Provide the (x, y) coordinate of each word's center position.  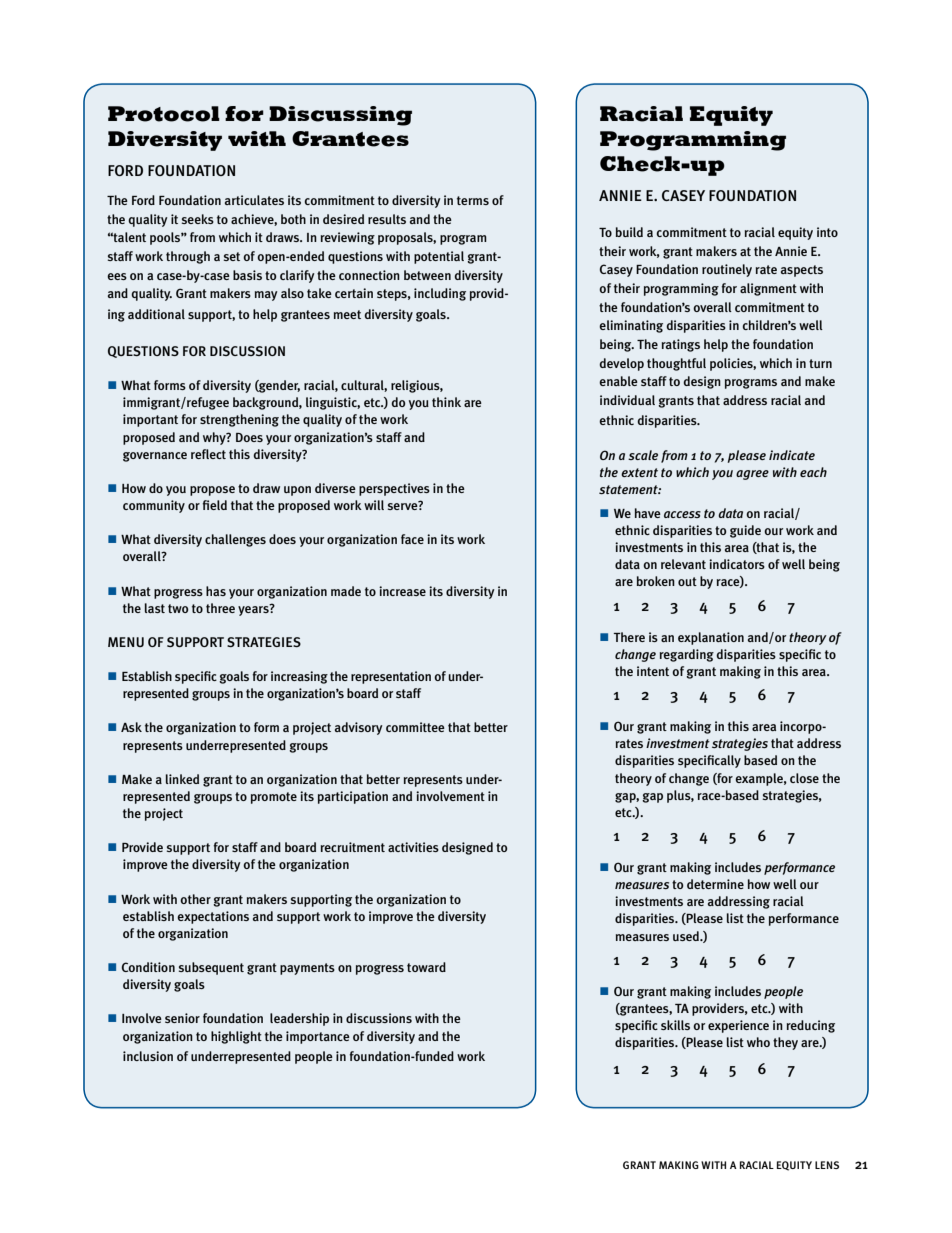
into (827, 232)
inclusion (148, 1056)
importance (318, 1037)
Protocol (164, 114)
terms (473, 200)
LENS (827, 1165)
